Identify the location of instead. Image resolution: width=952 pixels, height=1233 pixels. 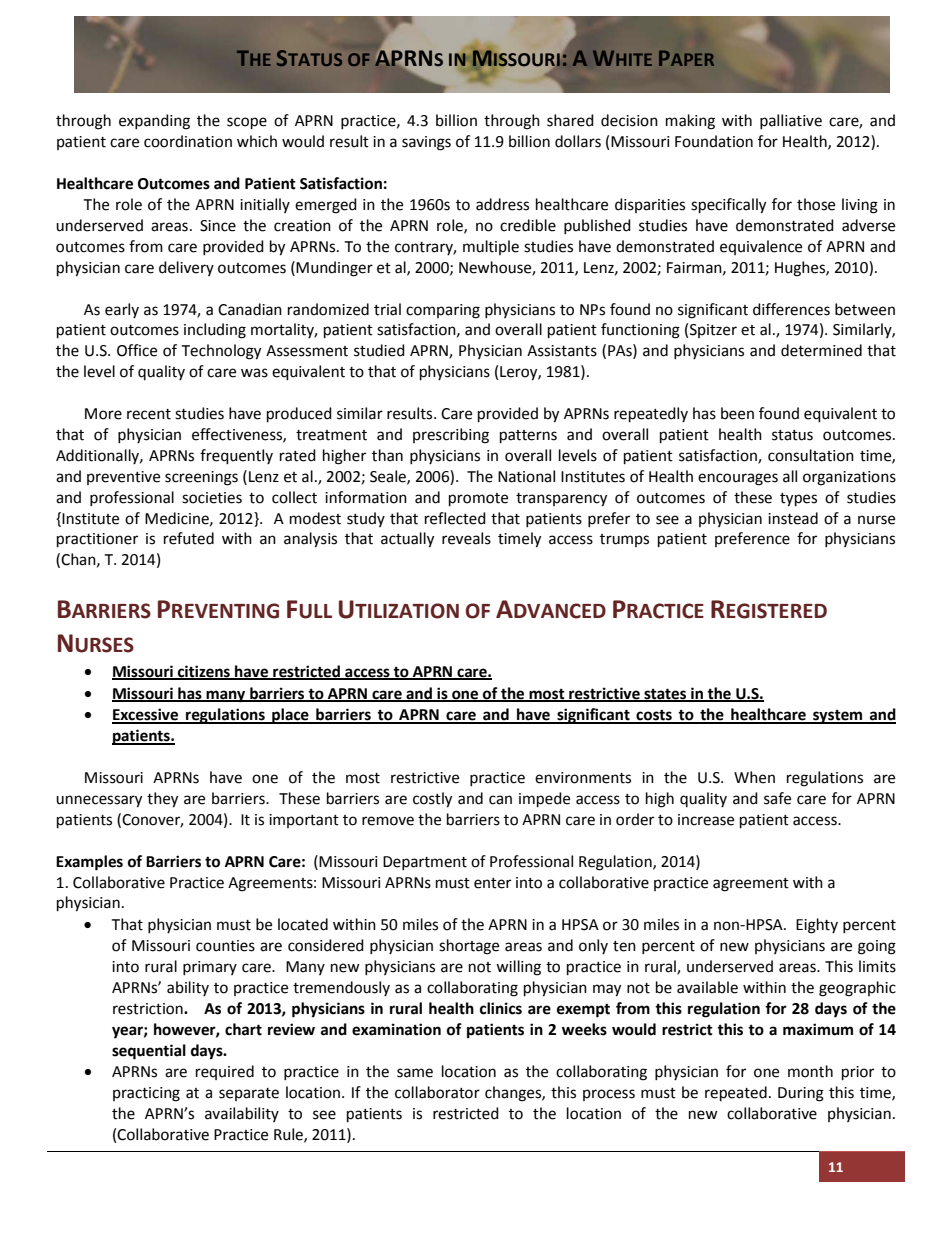
(793, 518).
